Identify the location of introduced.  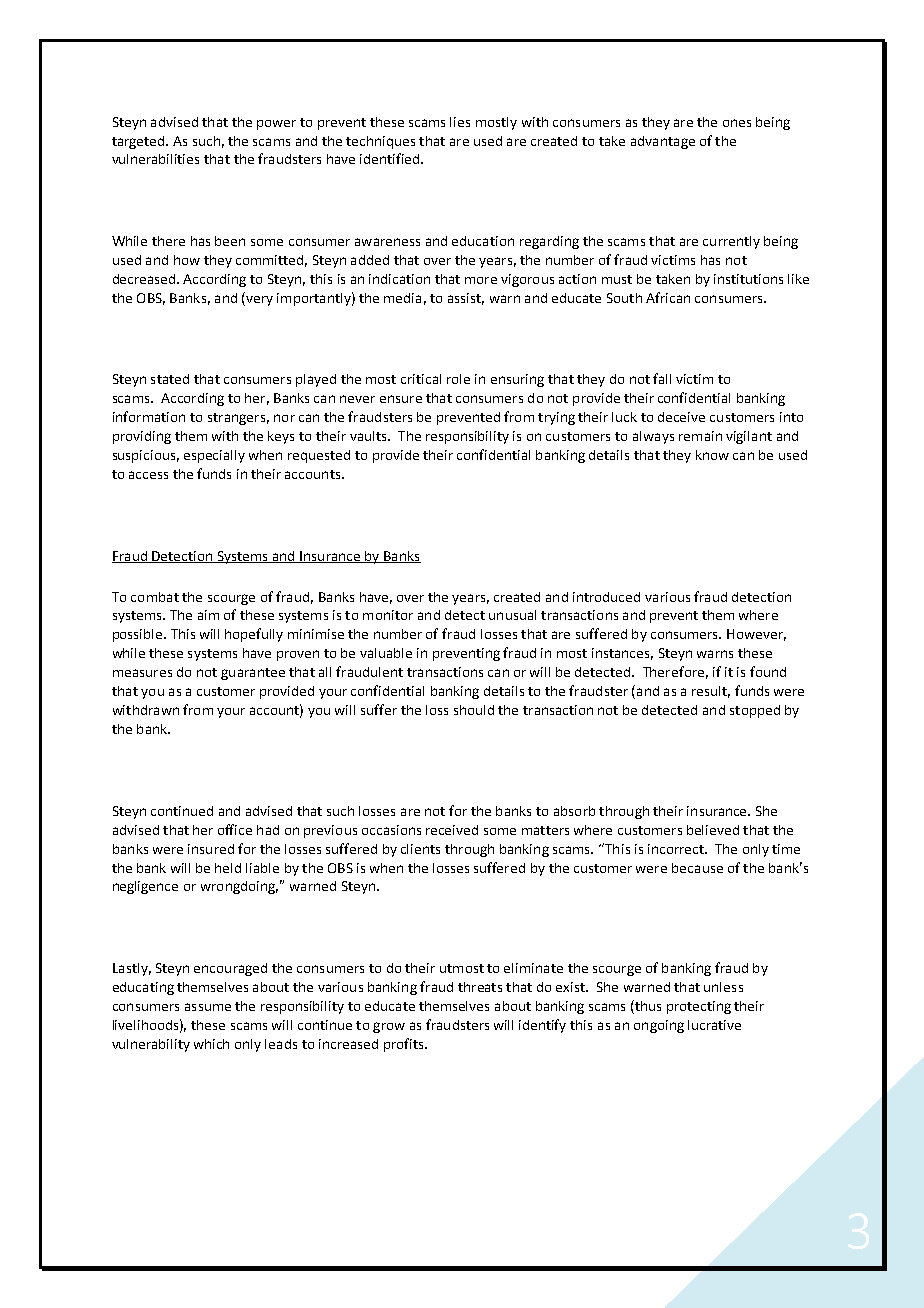
(606, 597).
